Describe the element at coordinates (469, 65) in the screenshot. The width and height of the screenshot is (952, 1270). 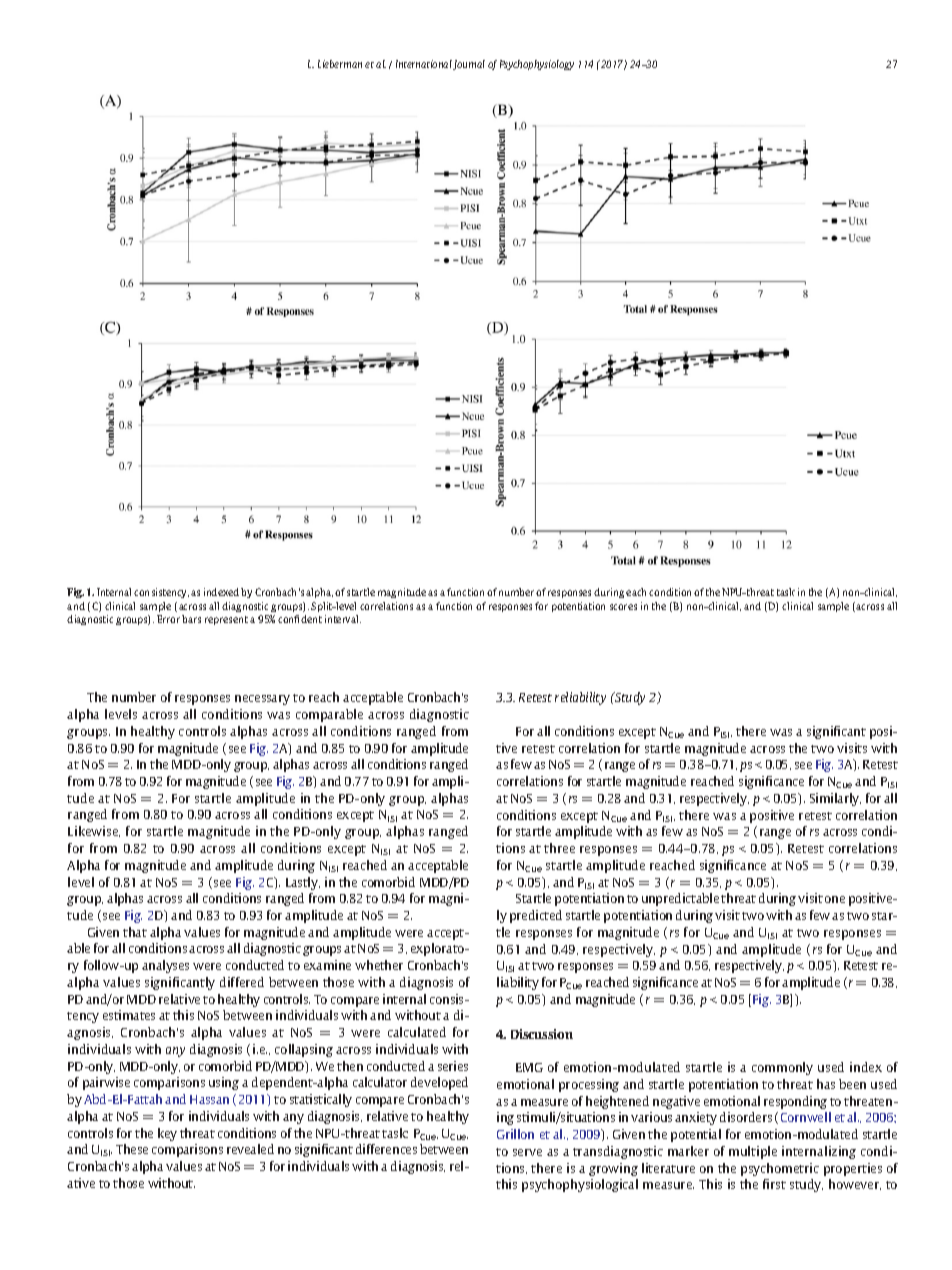
I see `Journal` at that location.
